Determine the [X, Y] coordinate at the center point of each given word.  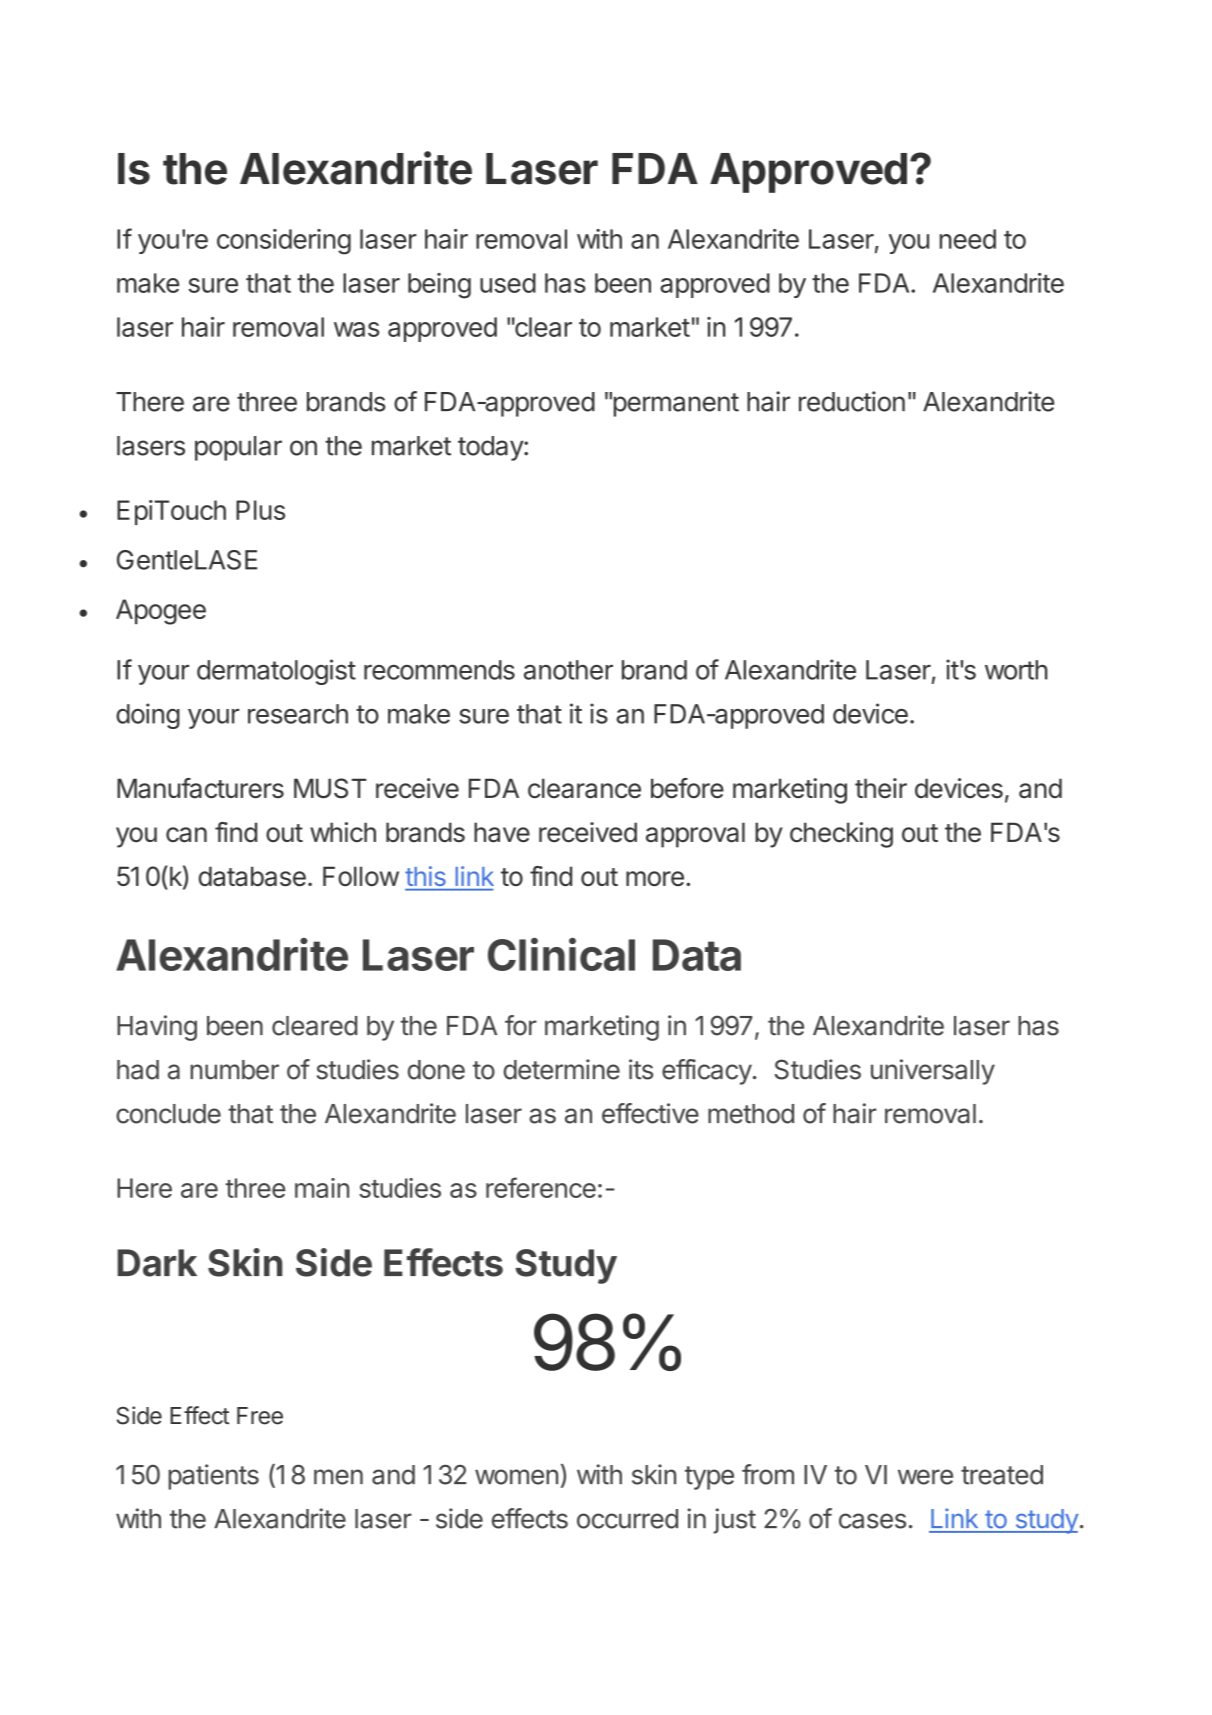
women [516, 1477]
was [356, 329]
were [925, 1477]
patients [213, 1477]
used [508, 283]
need [968, 239]
